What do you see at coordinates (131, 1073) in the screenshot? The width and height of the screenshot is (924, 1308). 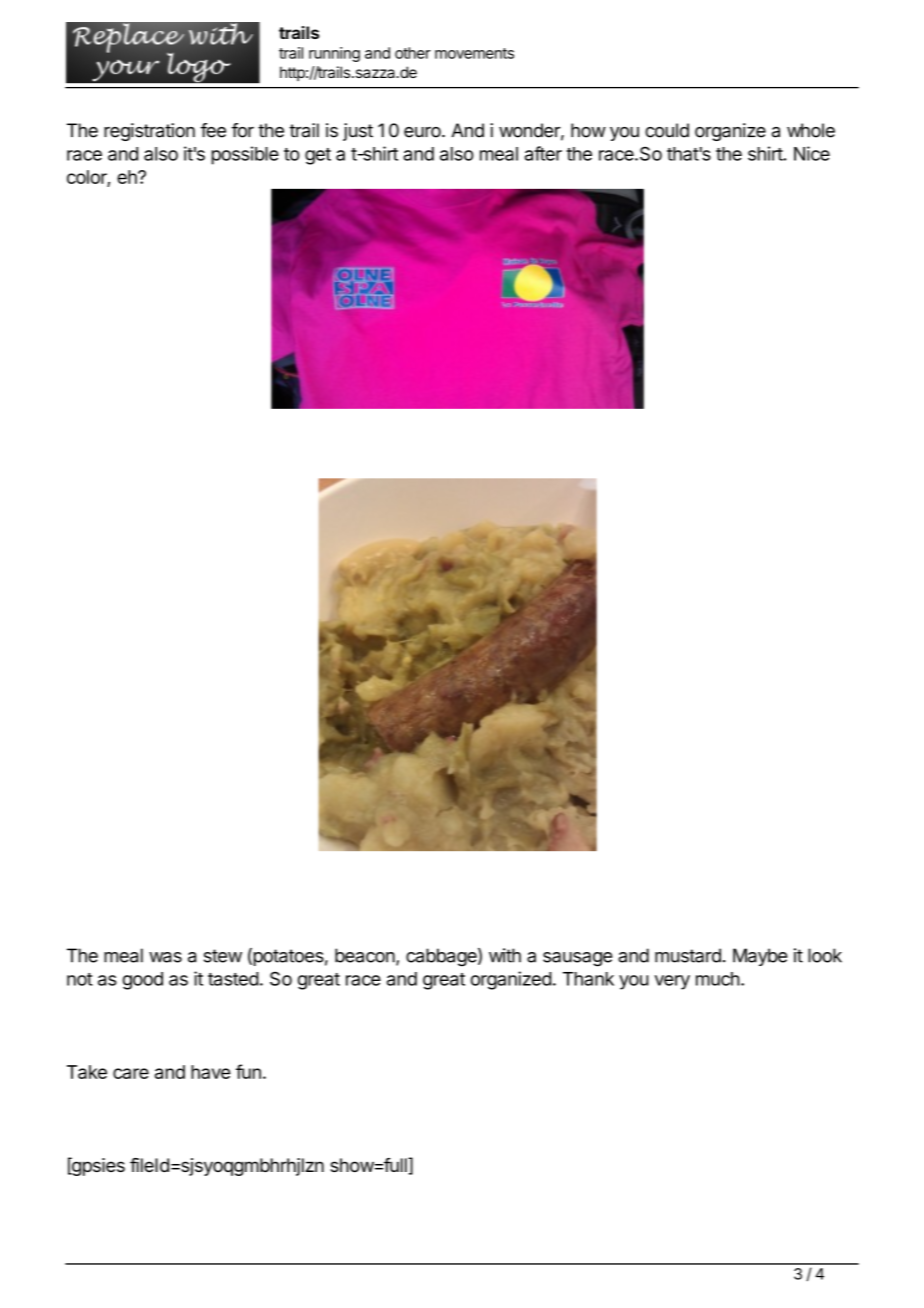 I see `care` at bounding box center [131, 1073].
